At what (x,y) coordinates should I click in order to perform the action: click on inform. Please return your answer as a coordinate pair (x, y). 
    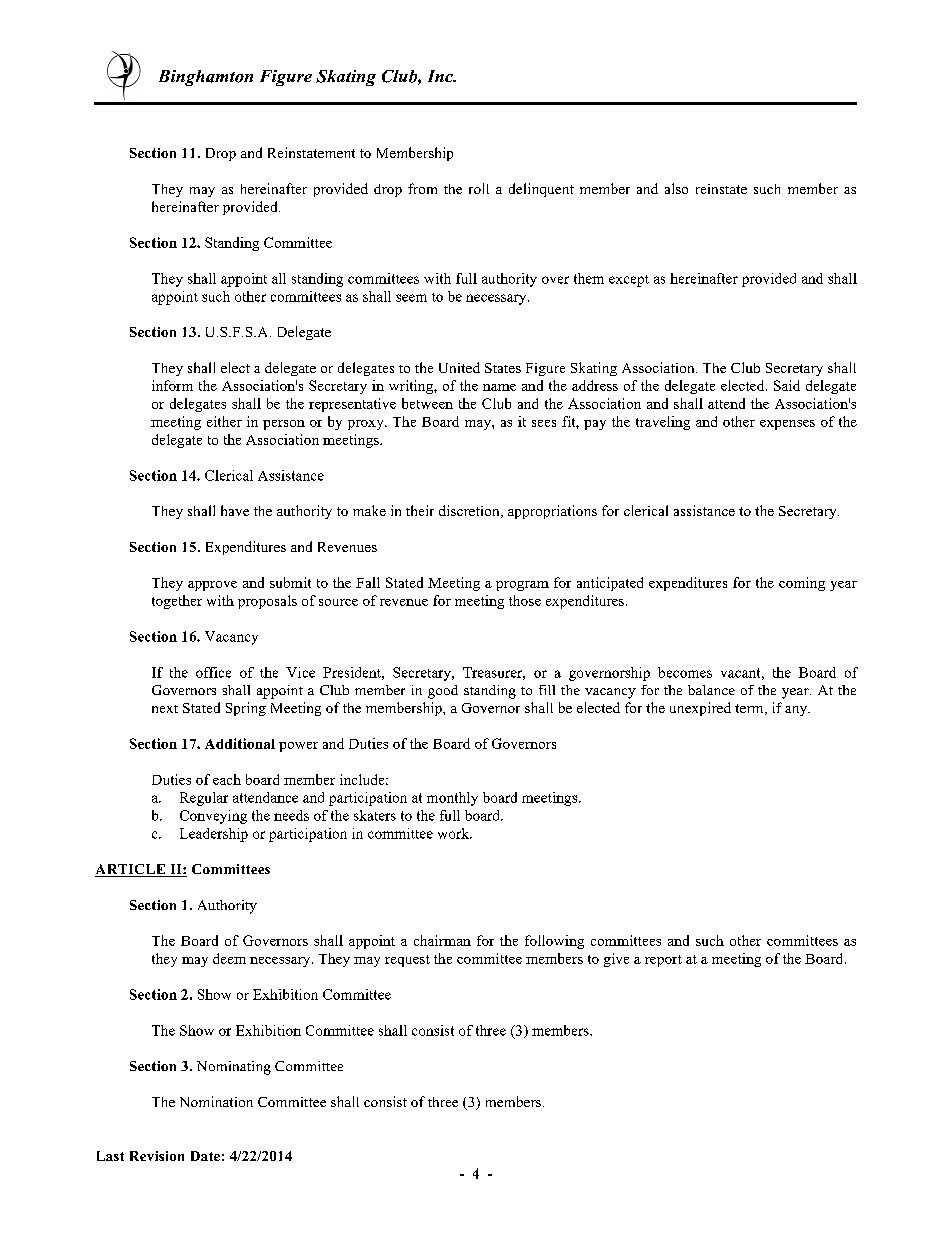
    Looking at the image, I should click on (172, 385).
